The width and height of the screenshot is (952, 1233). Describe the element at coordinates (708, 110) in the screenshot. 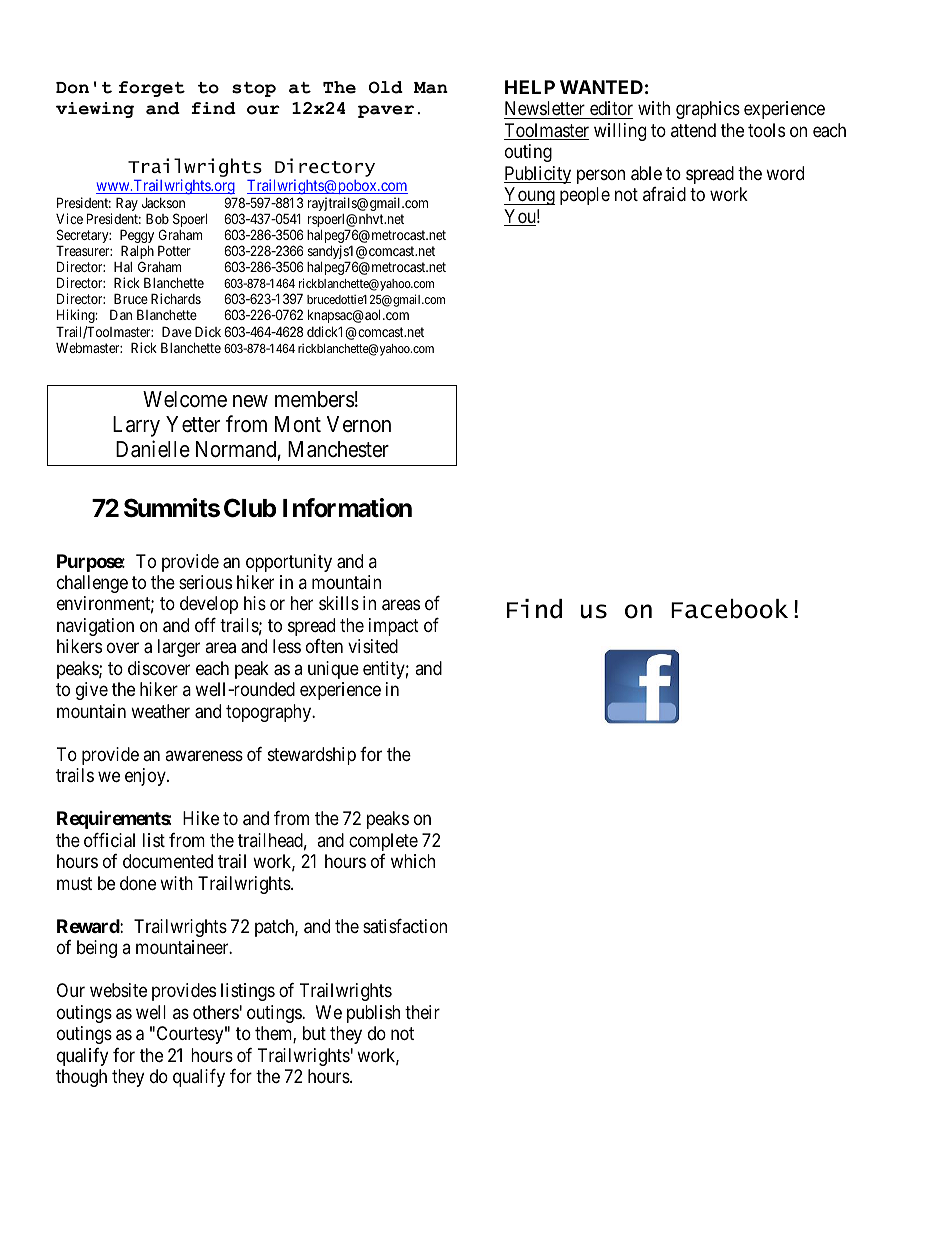

I see `graphics` at that location.
